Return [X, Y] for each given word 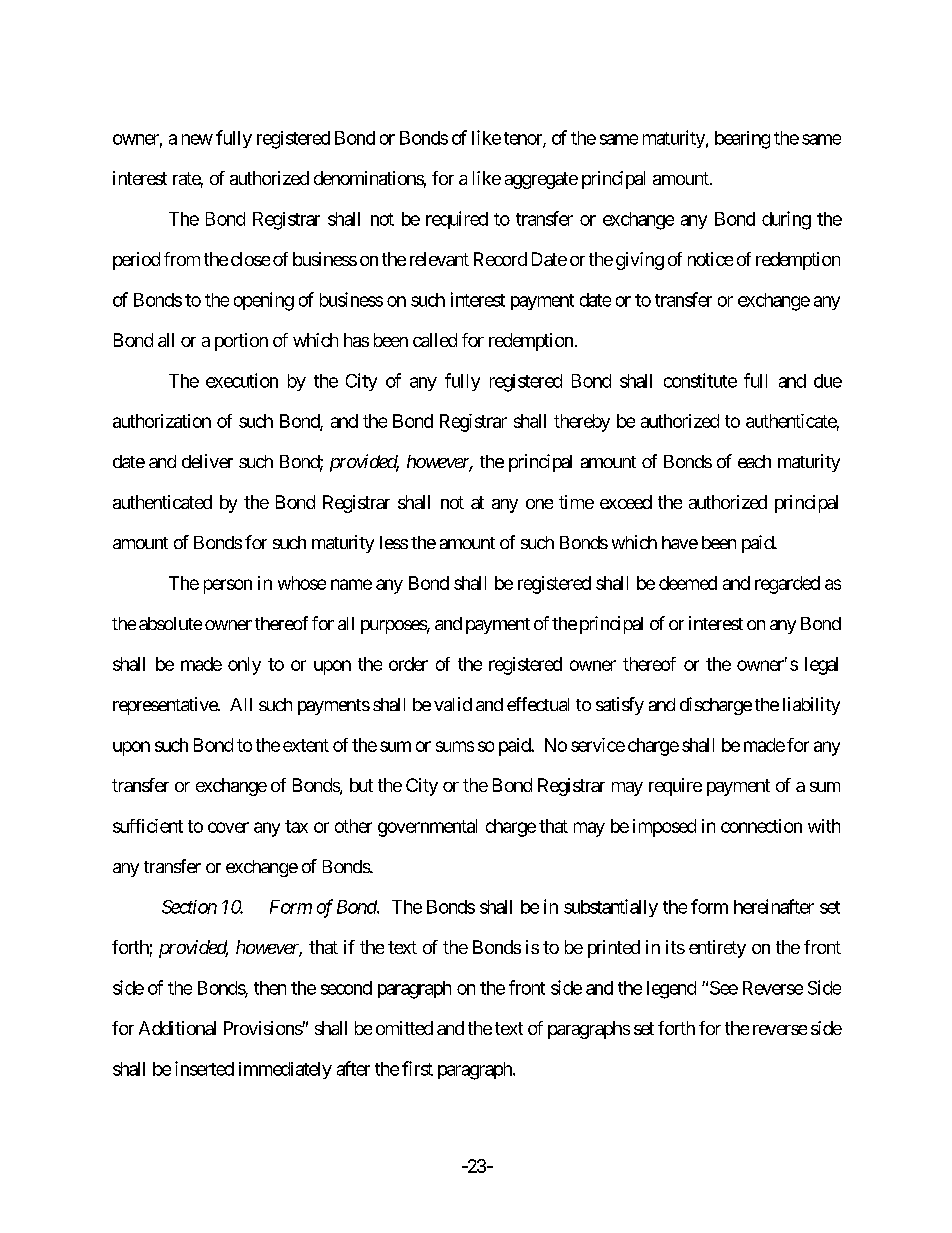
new [197, 139]
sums [455, 746]
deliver [207, 461]
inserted [204, 1068]
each [754, 461]
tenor [524, 139]
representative [166, 706]
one [539, 504]
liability [811, 706]
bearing [742, 140]
